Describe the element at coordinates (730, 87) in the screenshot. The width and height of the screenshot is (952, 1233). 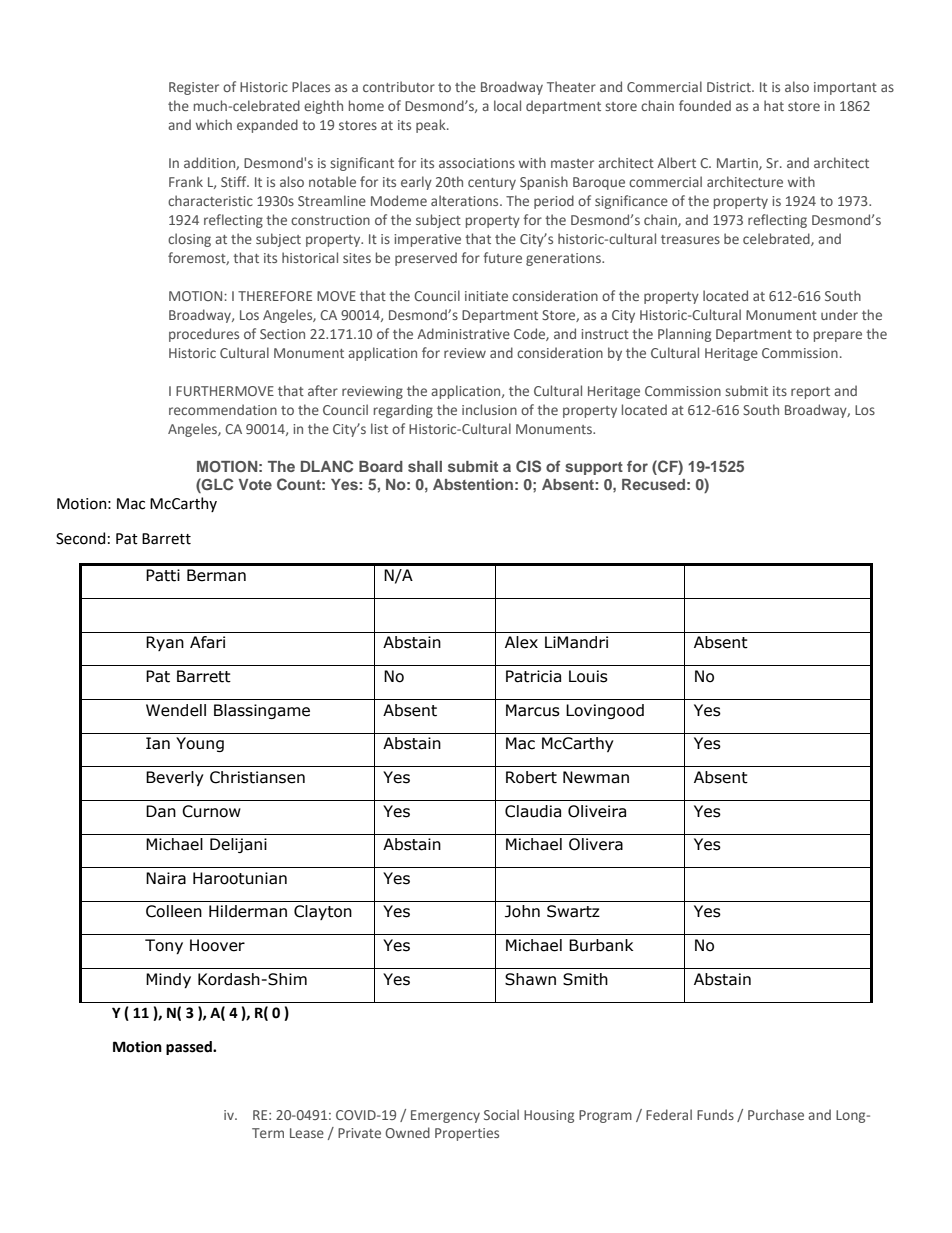
I see `District` at that location.
